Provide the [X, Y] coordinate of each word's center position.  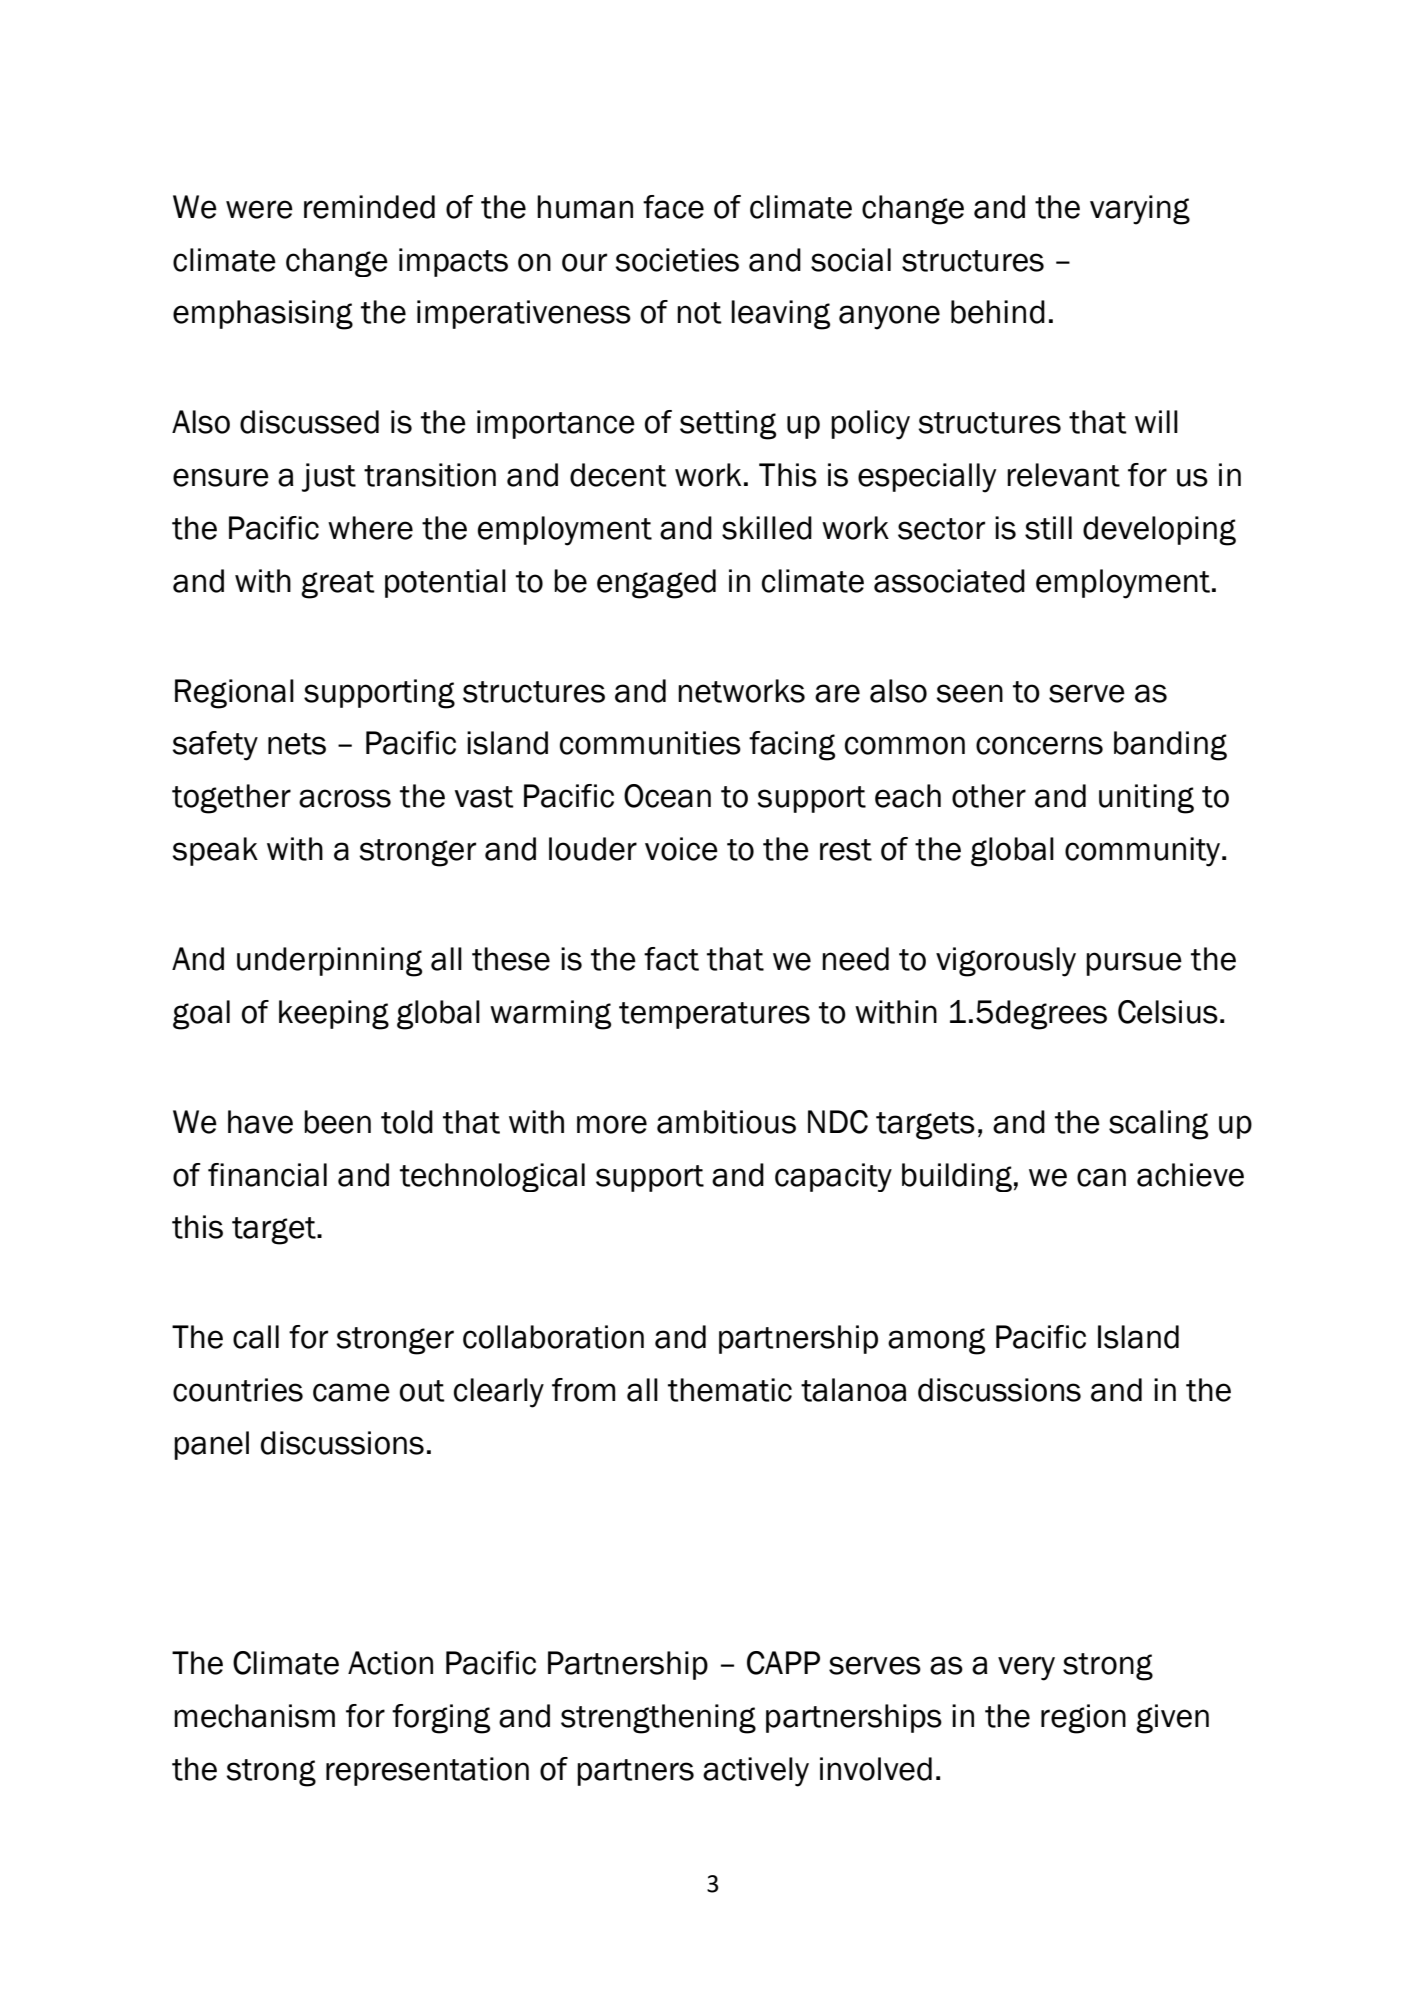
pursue [1134, 964]
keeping [334, 1015]
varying [1140, 210]
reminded [369, 207]
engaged [656, 584]
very [1026, 1668]
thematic [730, 1390]
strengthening [658, 1719]
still [1048, 528]
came [351, 1392]
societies [677, 260]
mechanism [254, 1716]
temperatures [714, 1015]
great [338, 585]
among [936, 1341]
